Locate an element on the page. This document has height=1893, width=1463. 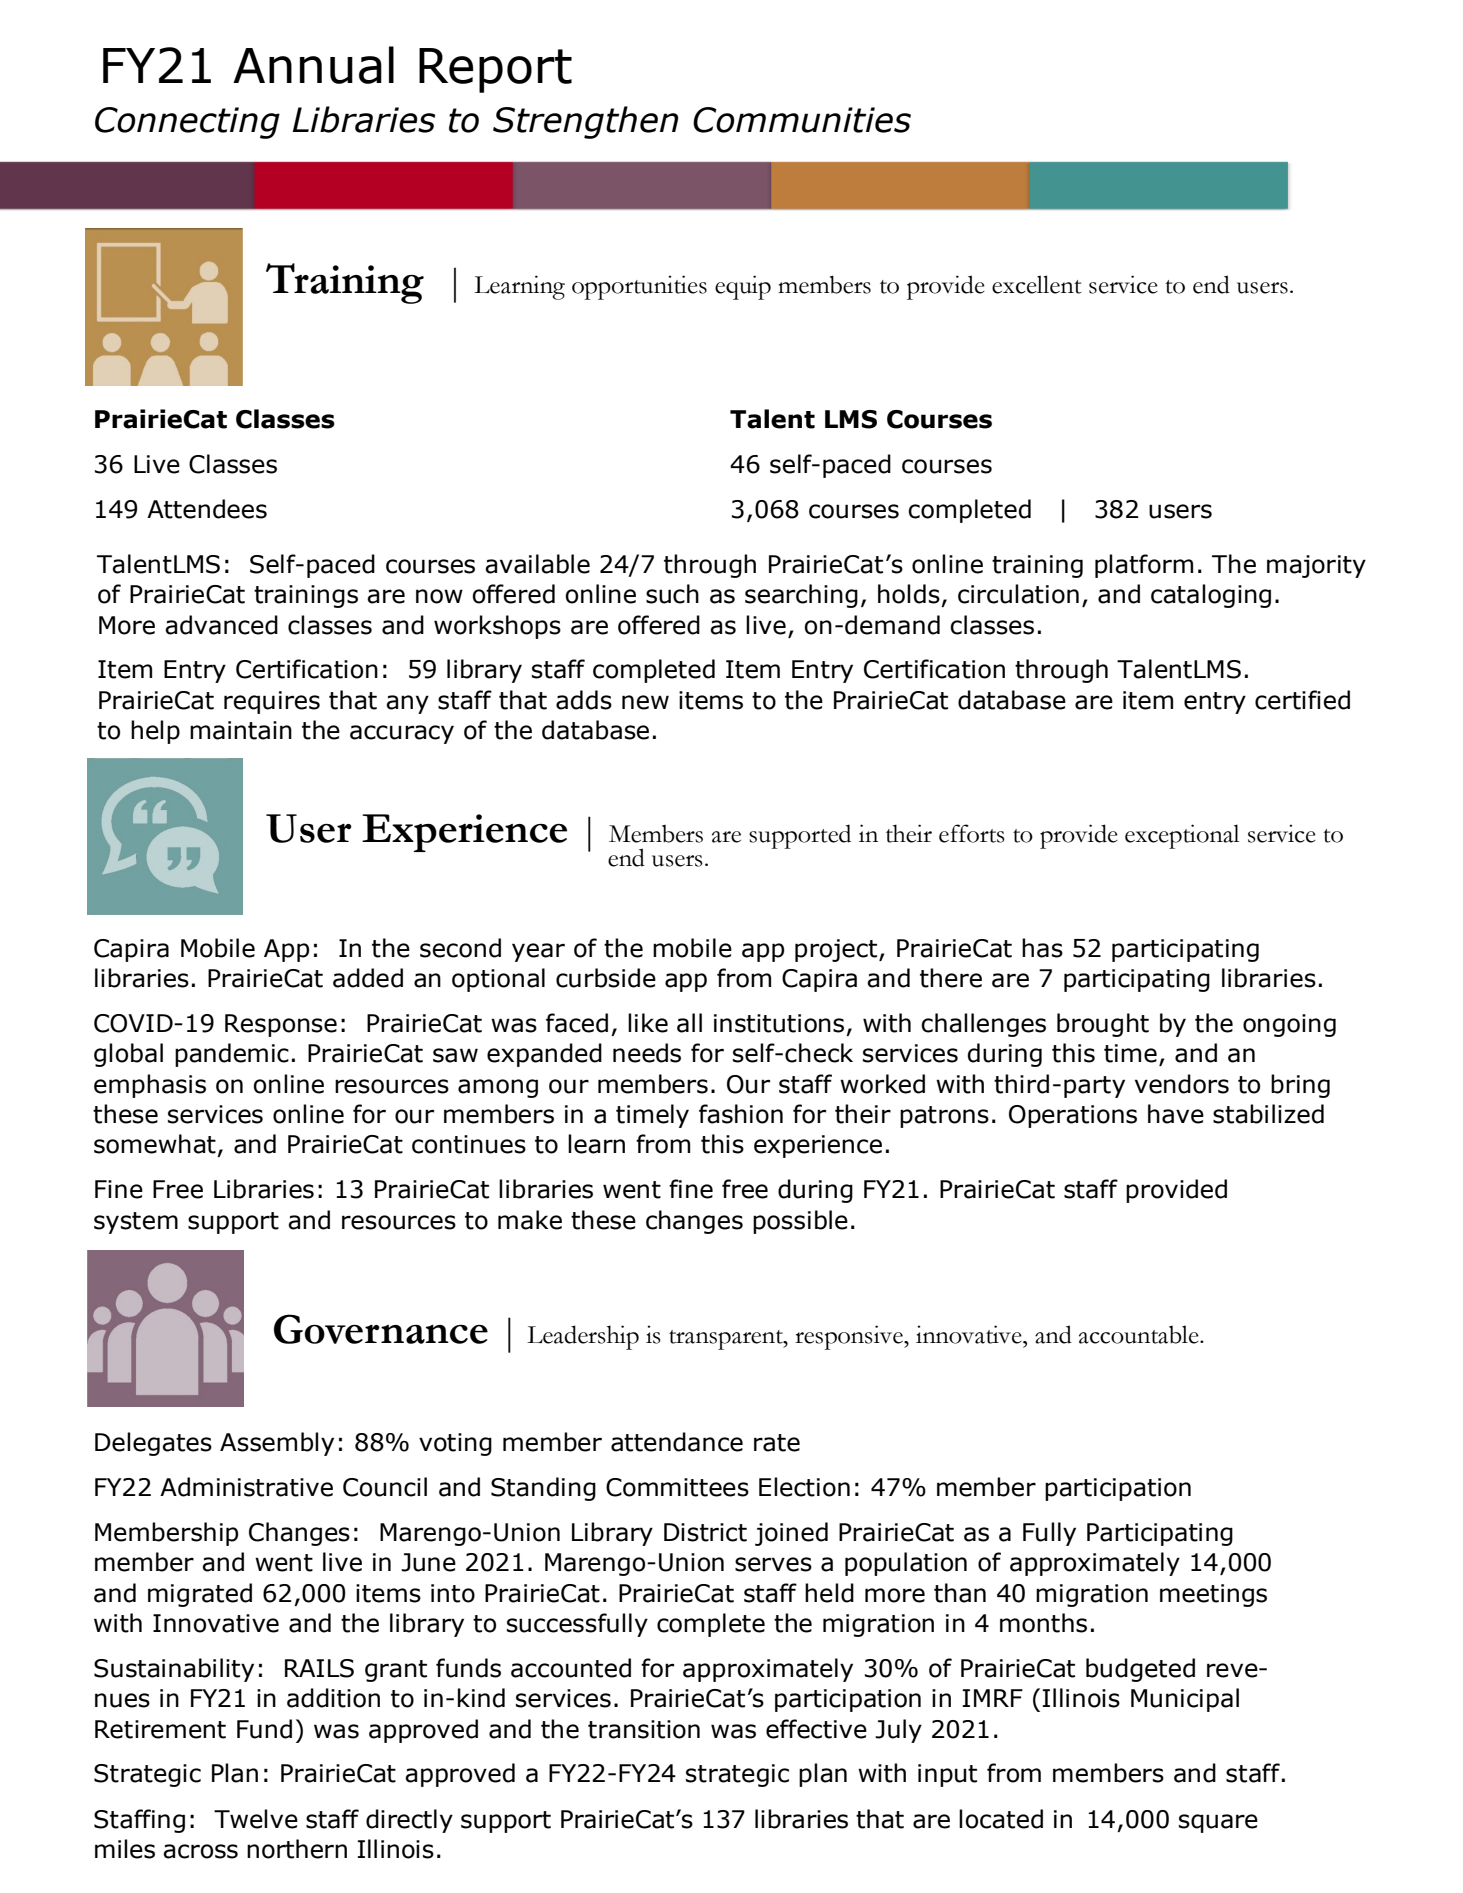
square is located at coordinates (1218, 1823).
